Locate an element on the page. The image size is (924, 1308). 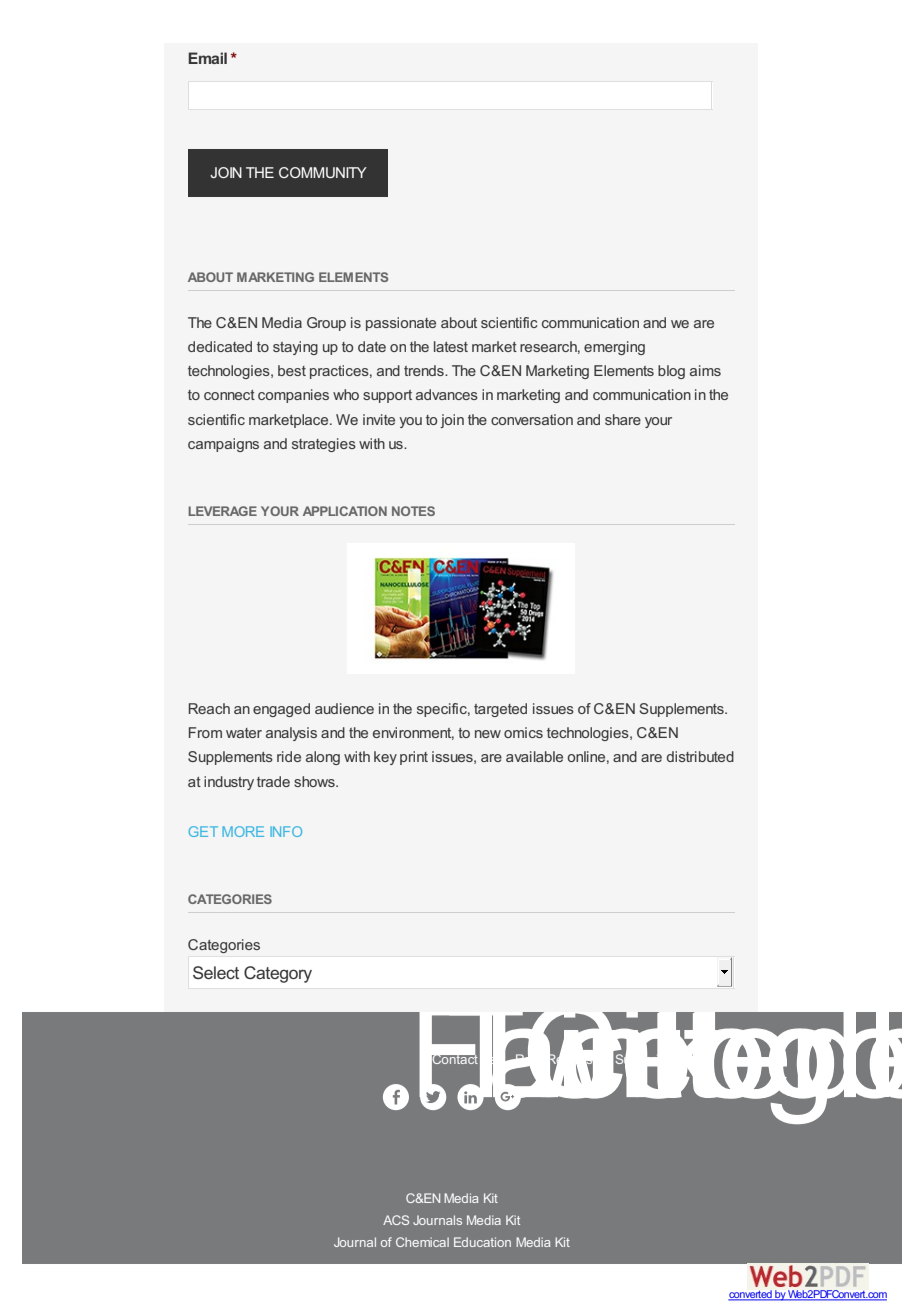
distributed is located at coordinates (700, 756).
